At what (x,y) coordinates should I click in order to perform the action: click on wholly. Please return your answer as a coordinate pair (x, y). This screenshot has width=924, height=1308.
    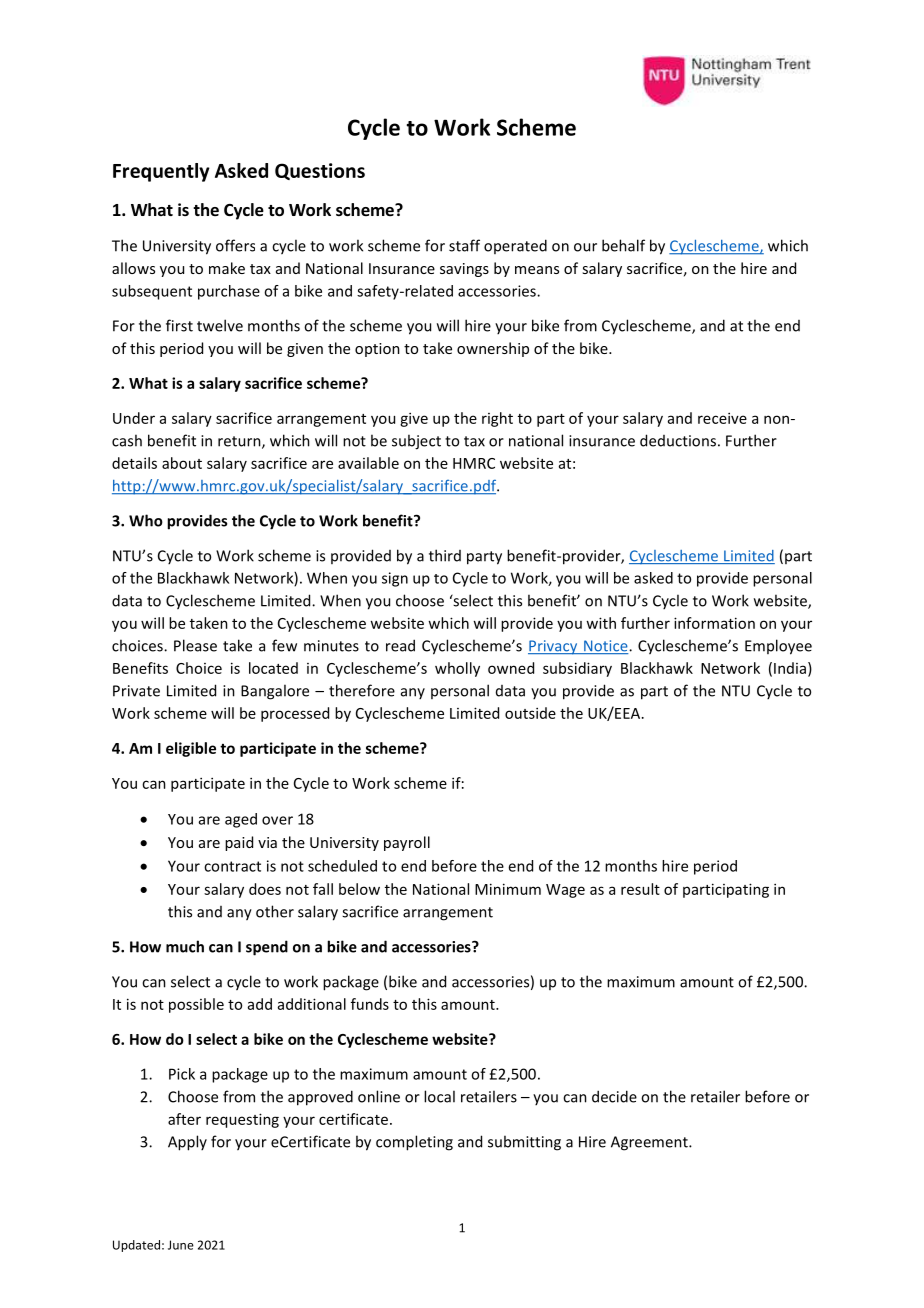
    Looking at the image, I should click on (457, 669).
